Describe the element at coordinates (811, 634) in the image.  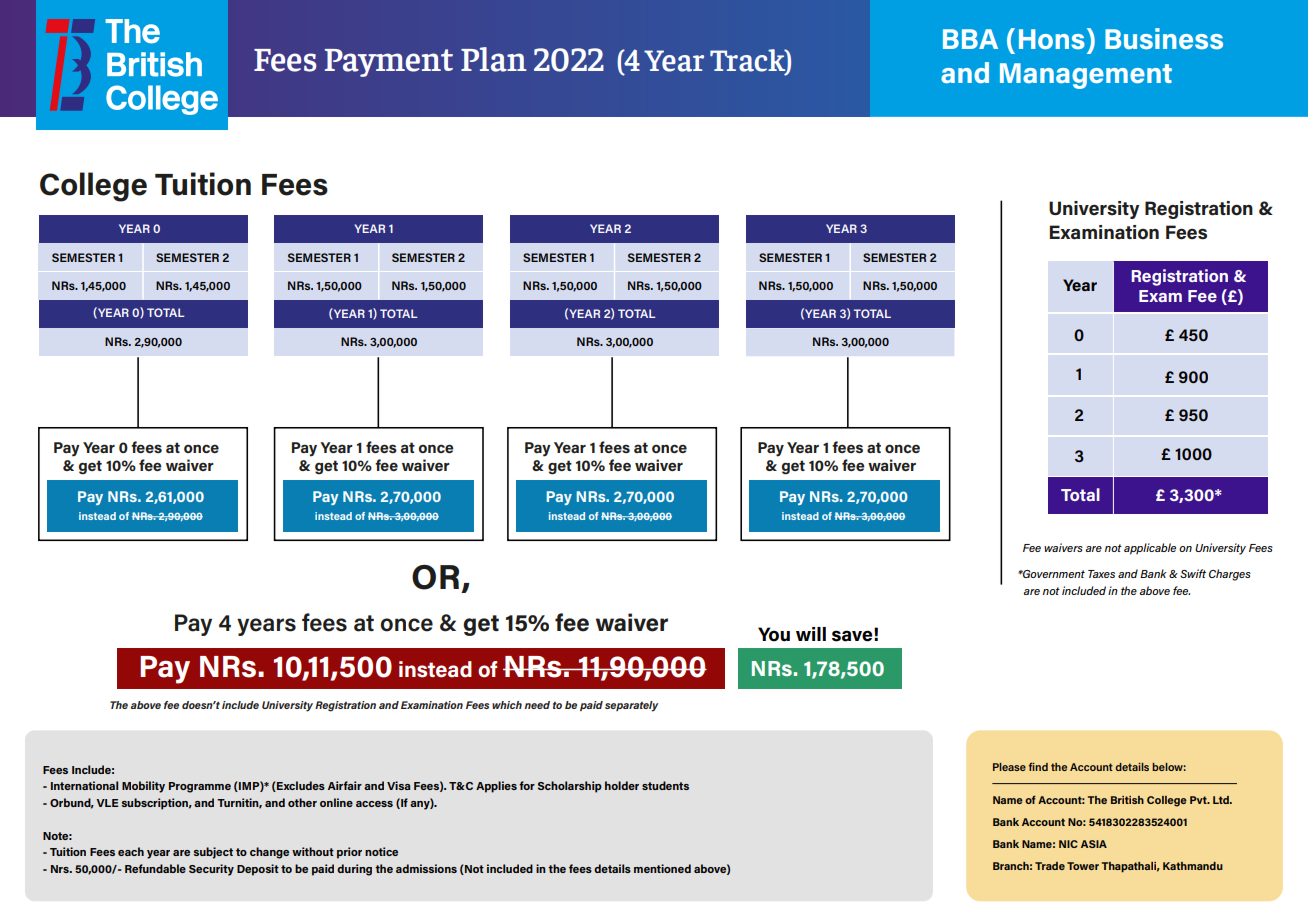
I see `will` at that location.
